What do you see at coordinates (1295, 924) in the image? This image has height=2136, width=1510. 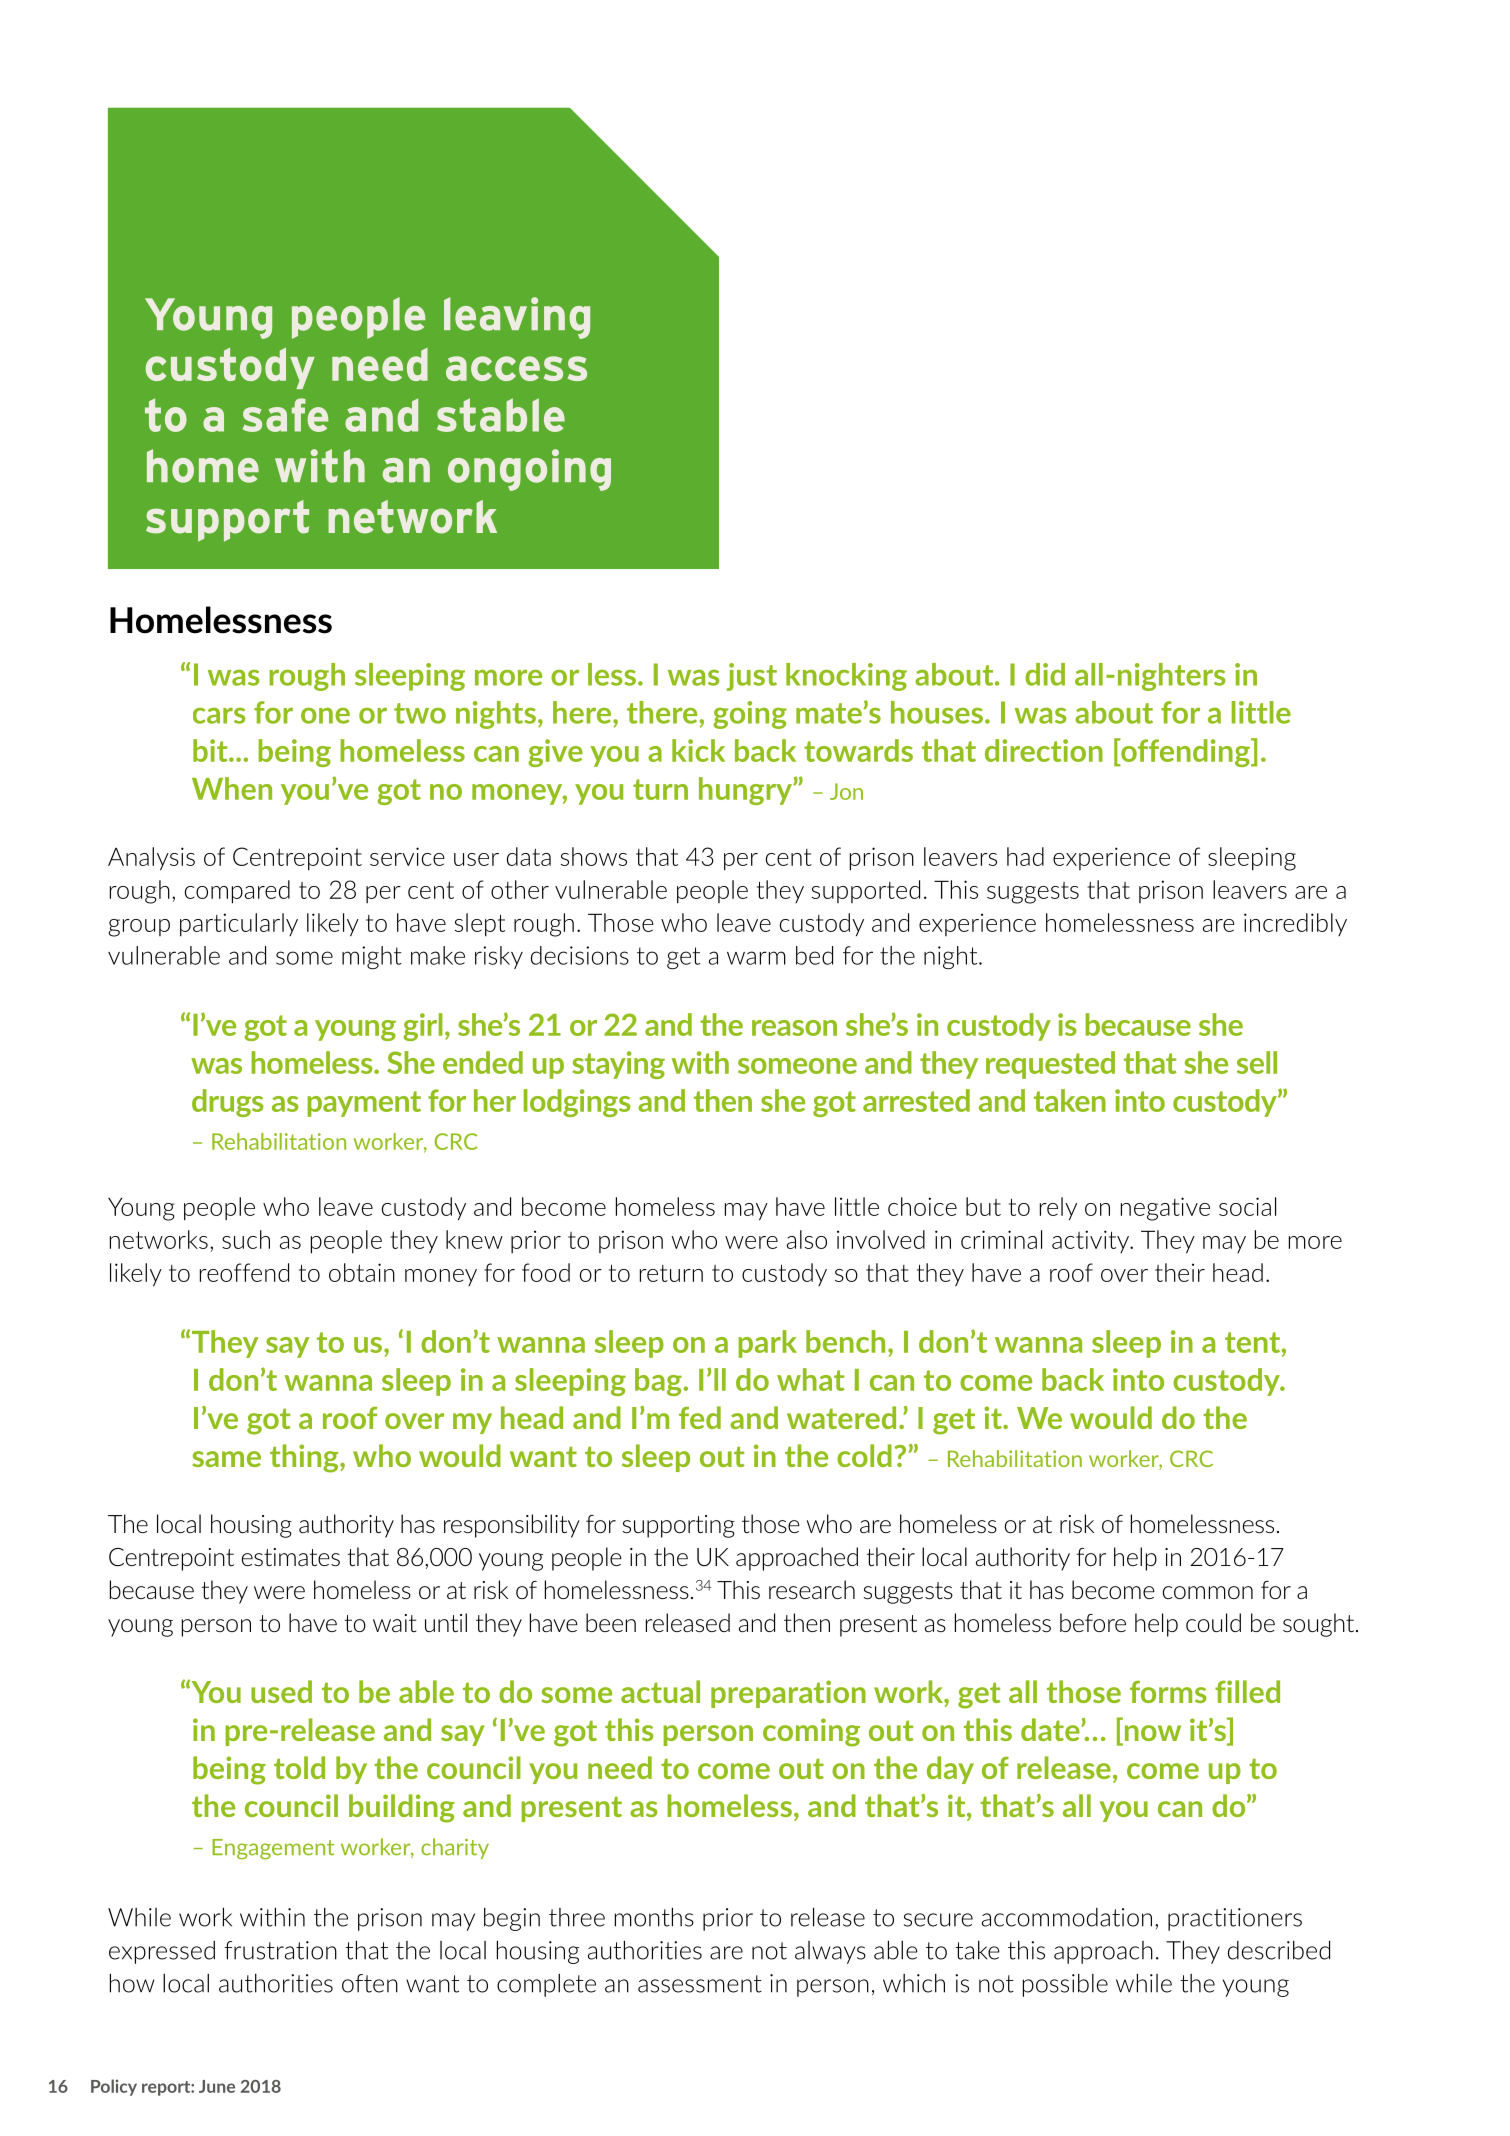 I see `incredibly` at bounding box center [1295, 924].
